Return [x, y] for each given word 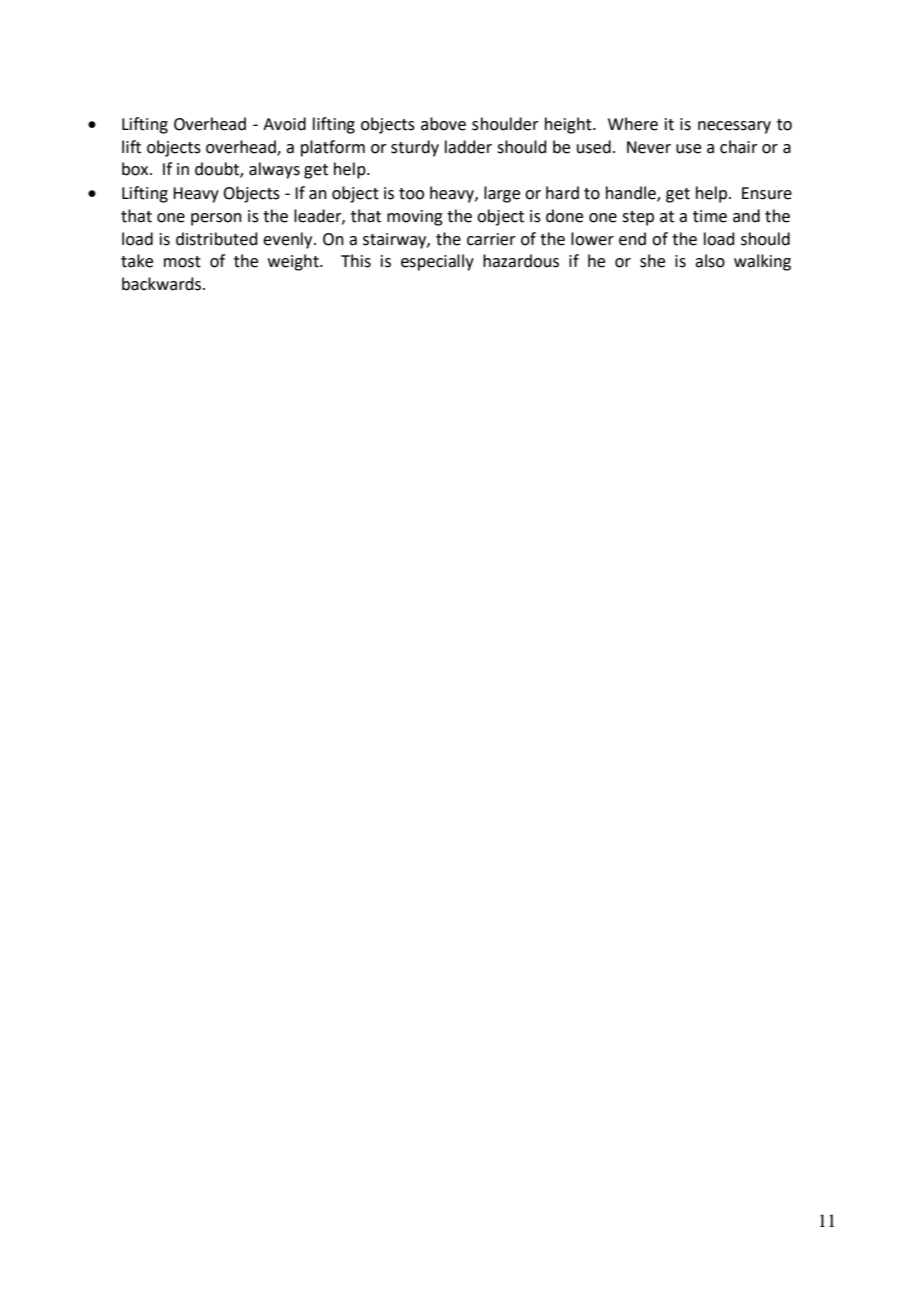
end [632, 239]
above [443, 124]
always [274, 170]
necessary [734, 127]
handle [632, 194]
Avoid [284, 124]
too [411, 194]
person [216, 219]
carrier [491, 239]
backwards [161, 284]
